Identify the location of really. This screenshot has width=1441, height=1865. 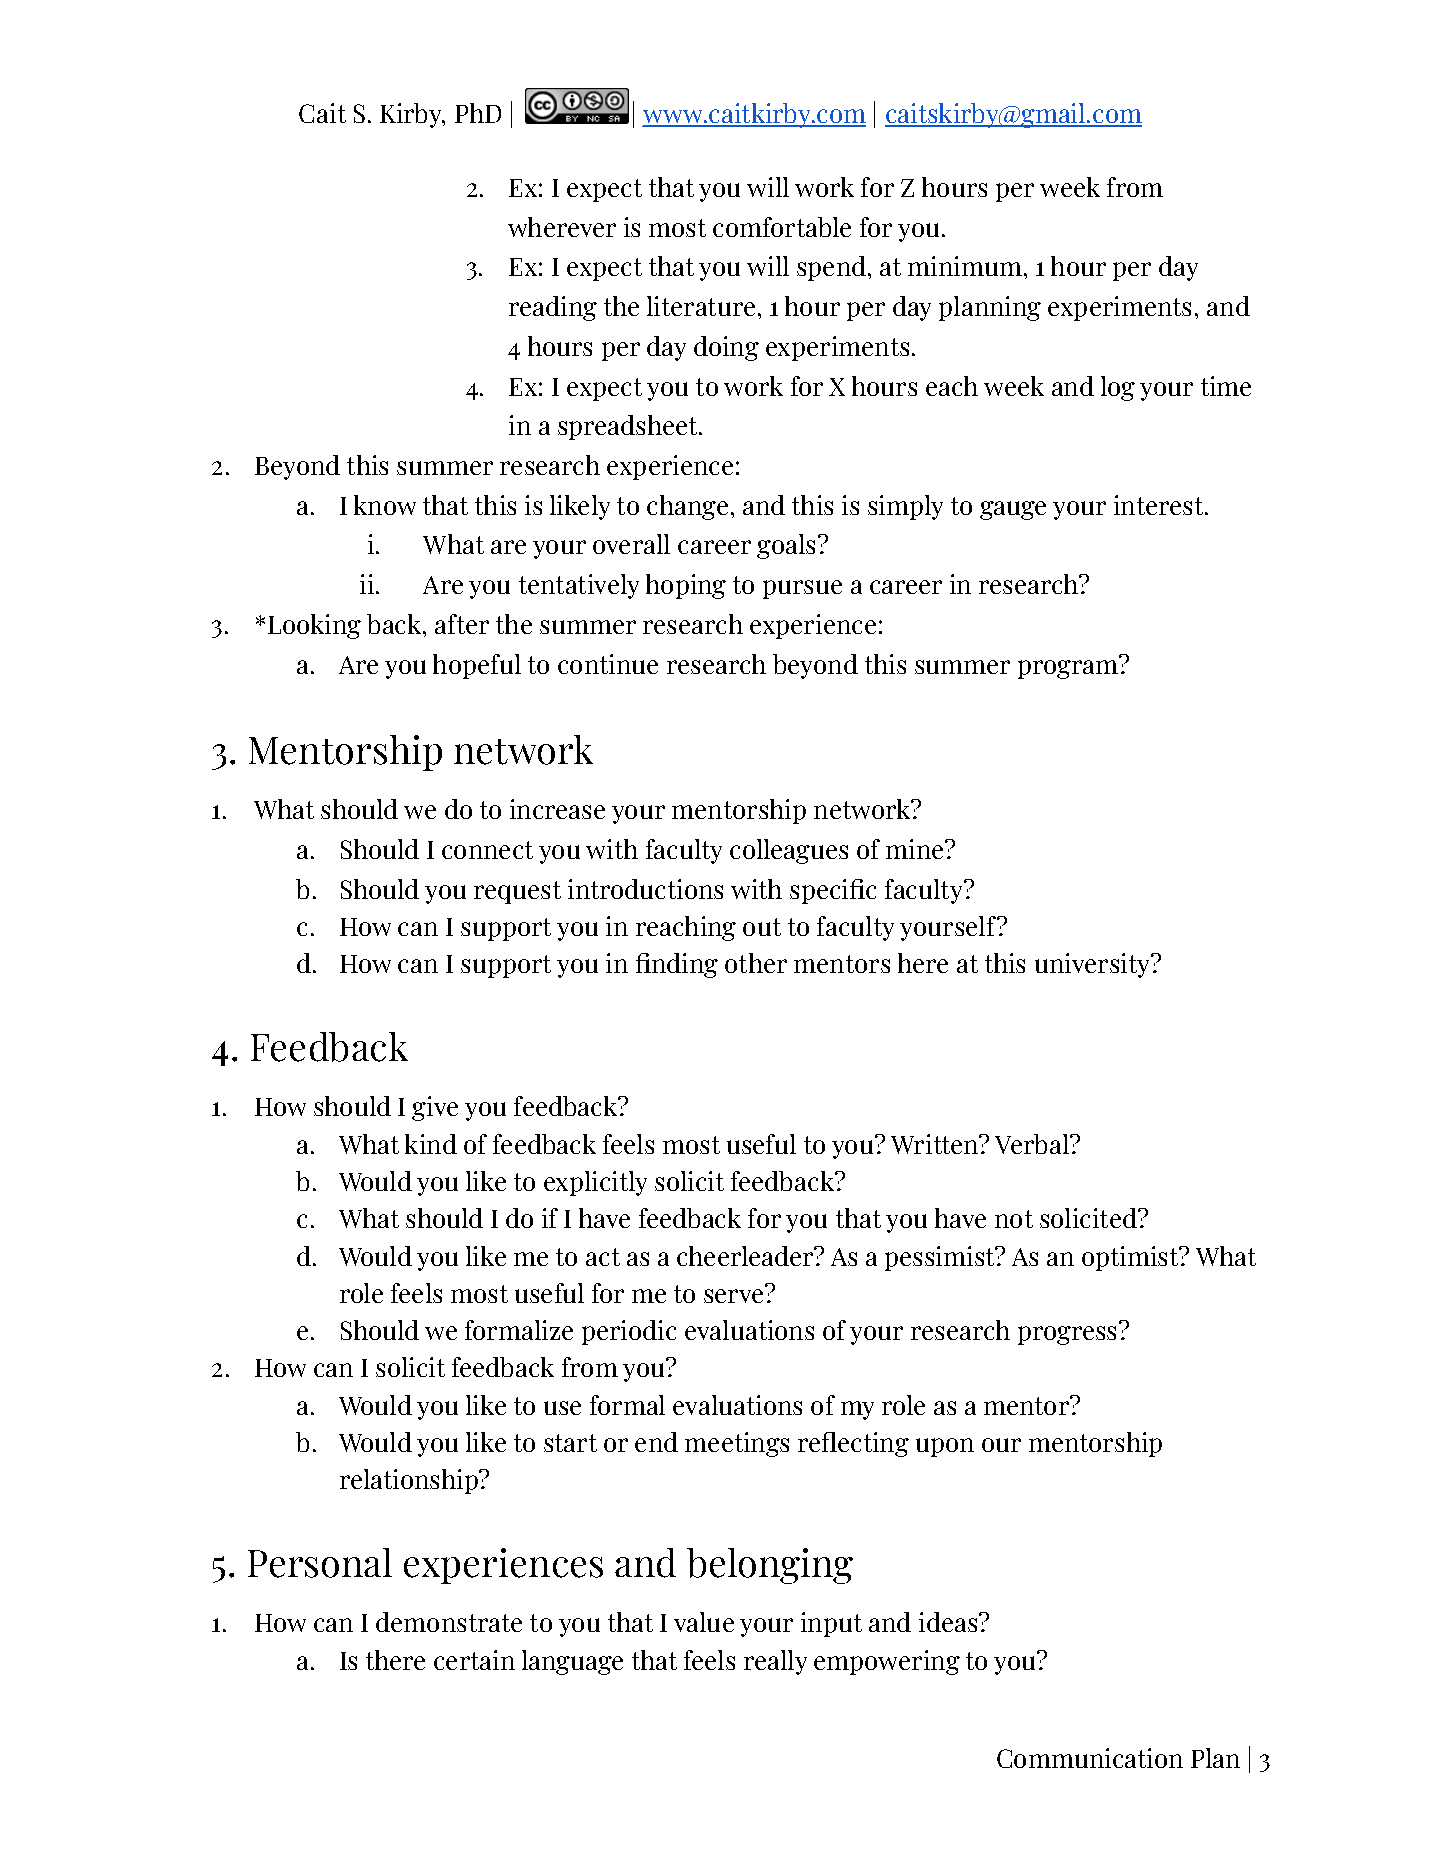
(775, 1662).
